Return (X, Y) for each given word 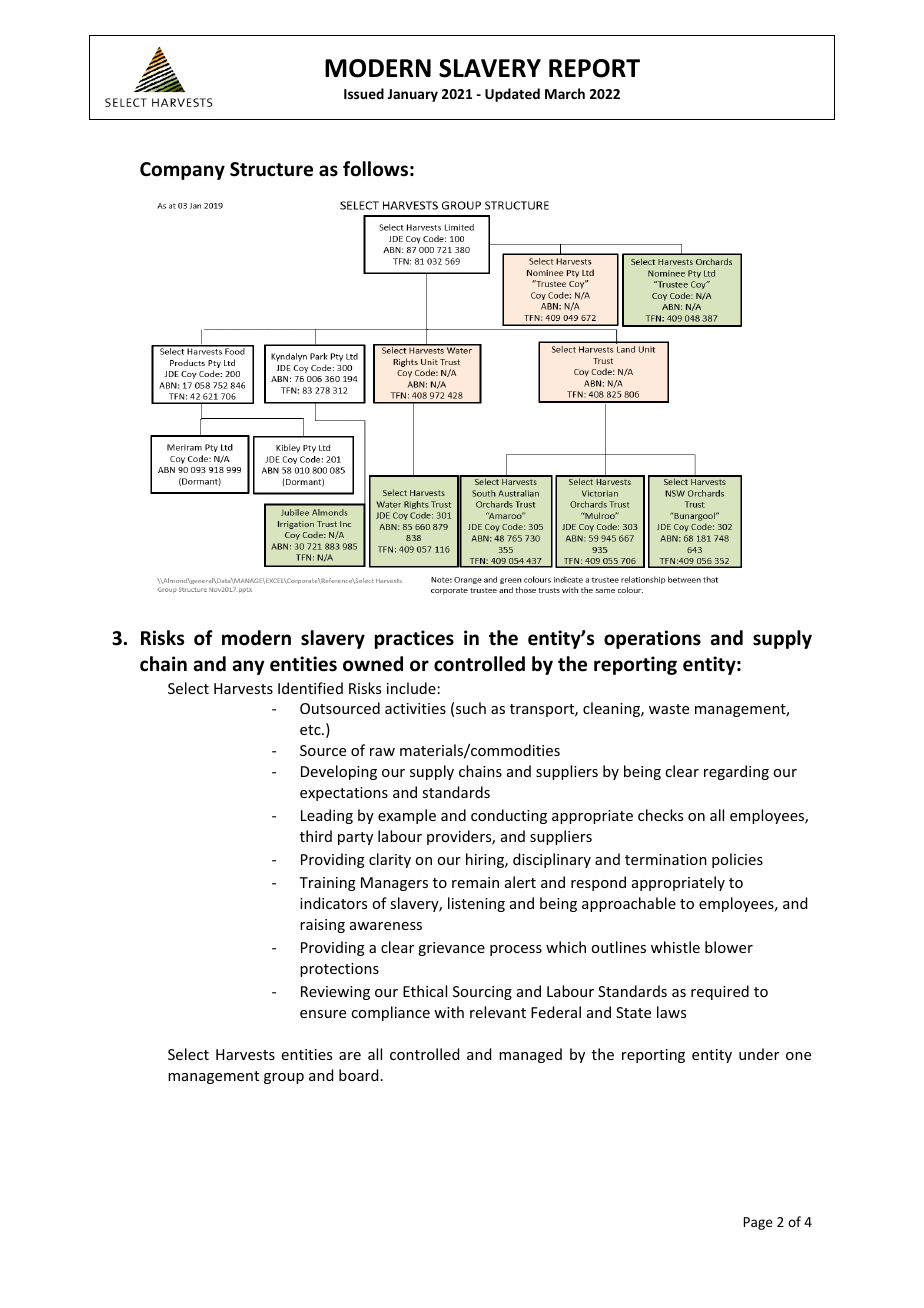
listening (476, 904)
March (565, 93)
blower (729, 947)
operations (652, 639)
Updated (512, 95)
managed (530, 1055)
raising (322, 926)
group (284, 1078)
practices (414, 639)
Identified (310, 688)
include (411, 688)
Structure (271, 169)
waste (669, 709)
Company (182, 171)
